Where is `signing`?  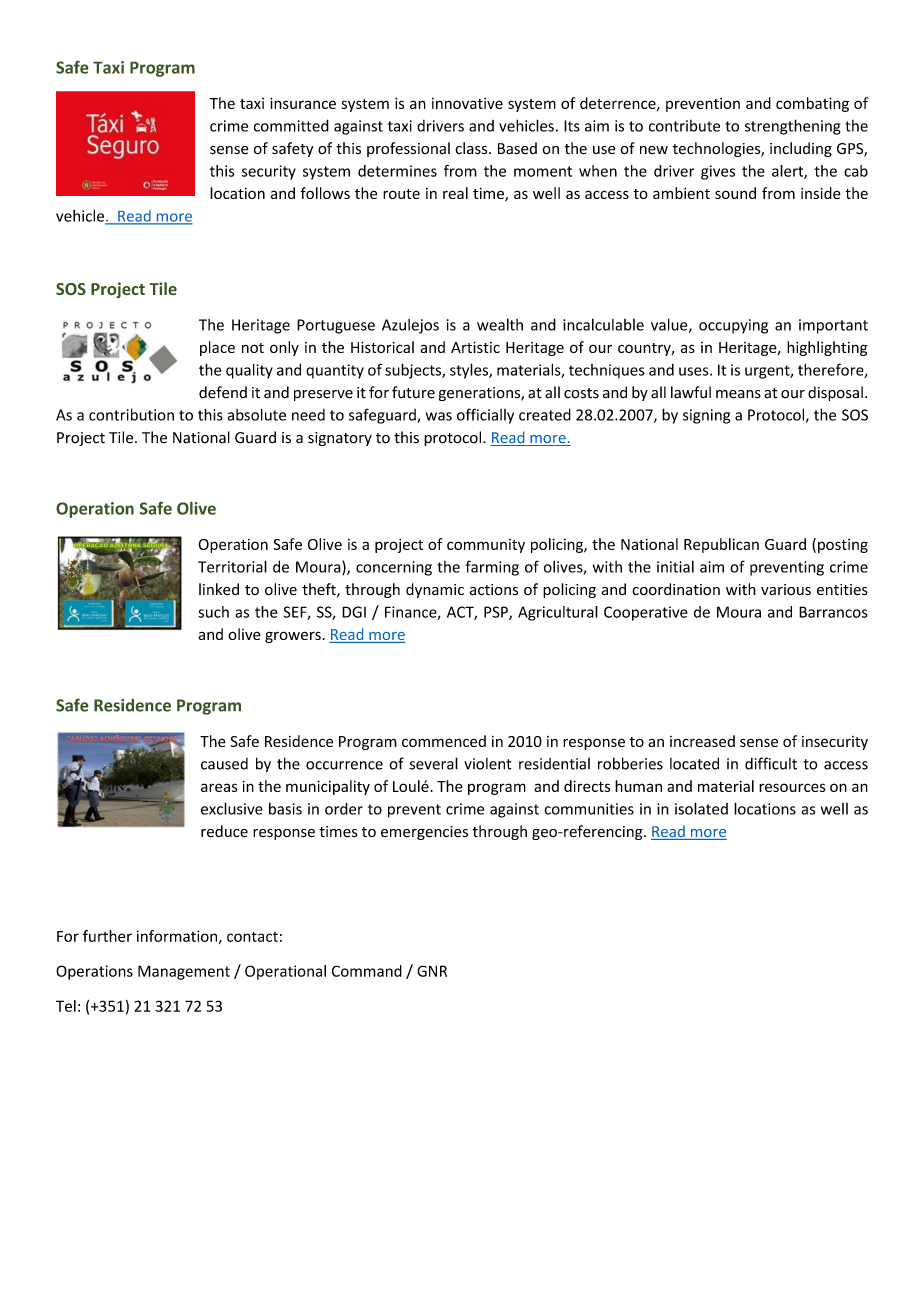 signing is located at coordinates (706, 416).
